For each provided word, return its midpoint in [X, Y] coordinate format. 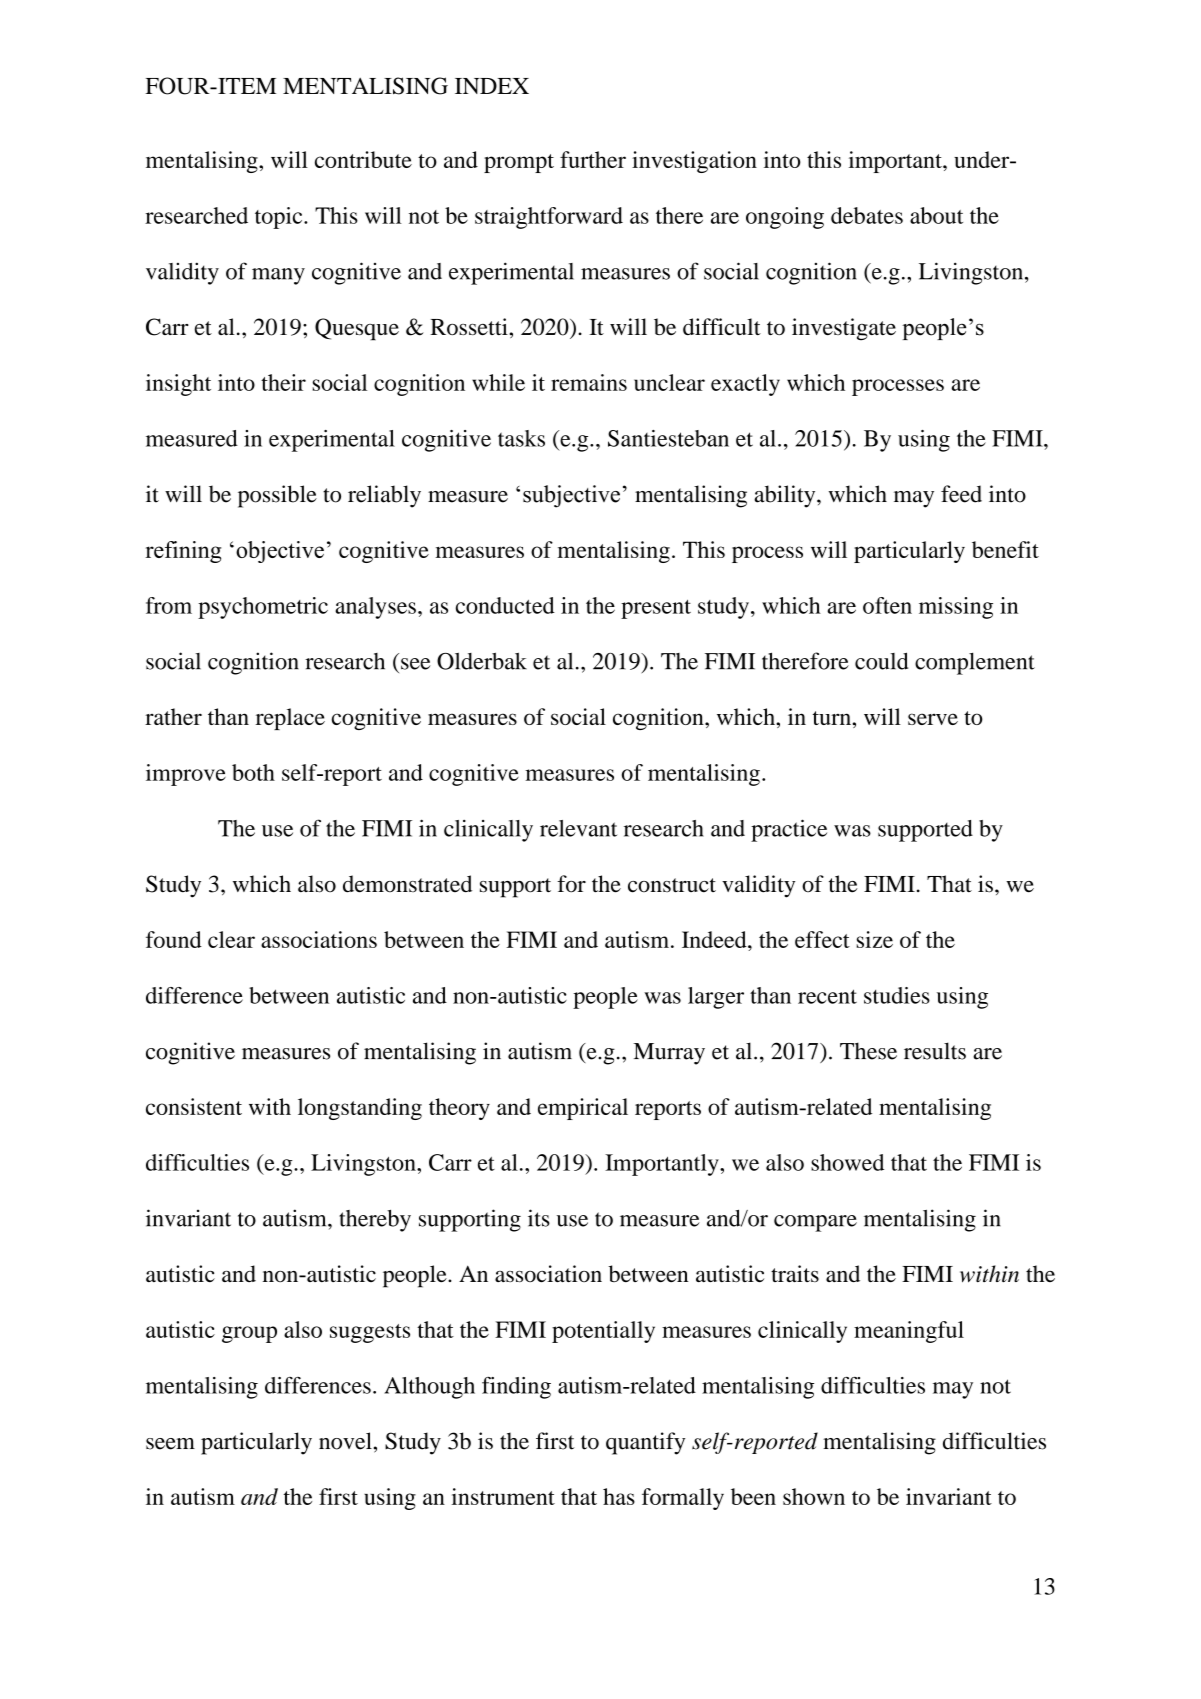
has [619, 1496]
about [936, 215]
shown [814, 1496]
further [593, 159]
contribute [363, 159]
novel [345, 1441]
